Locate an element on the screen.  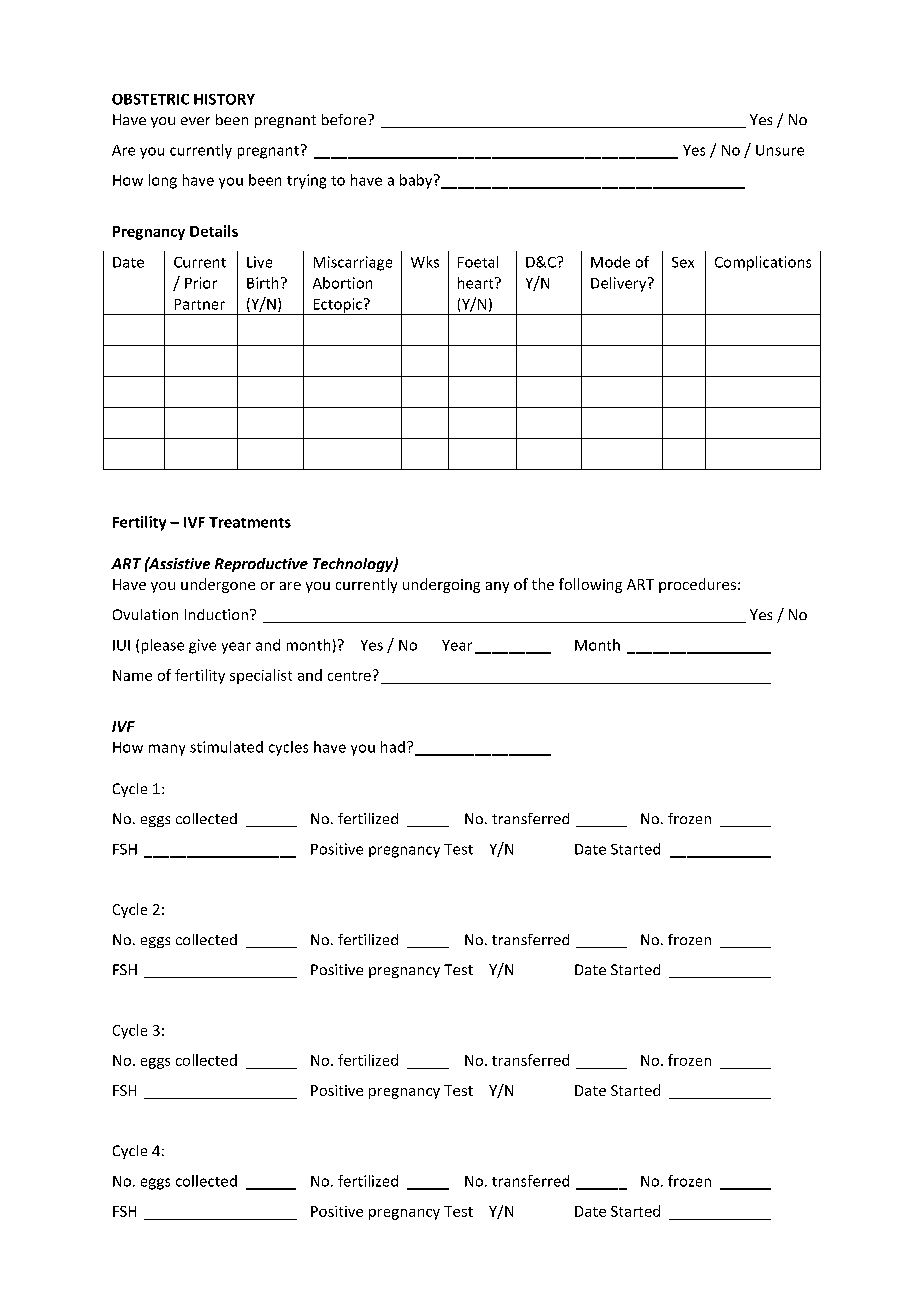
stimulated is located at coordinates (226, 747).
